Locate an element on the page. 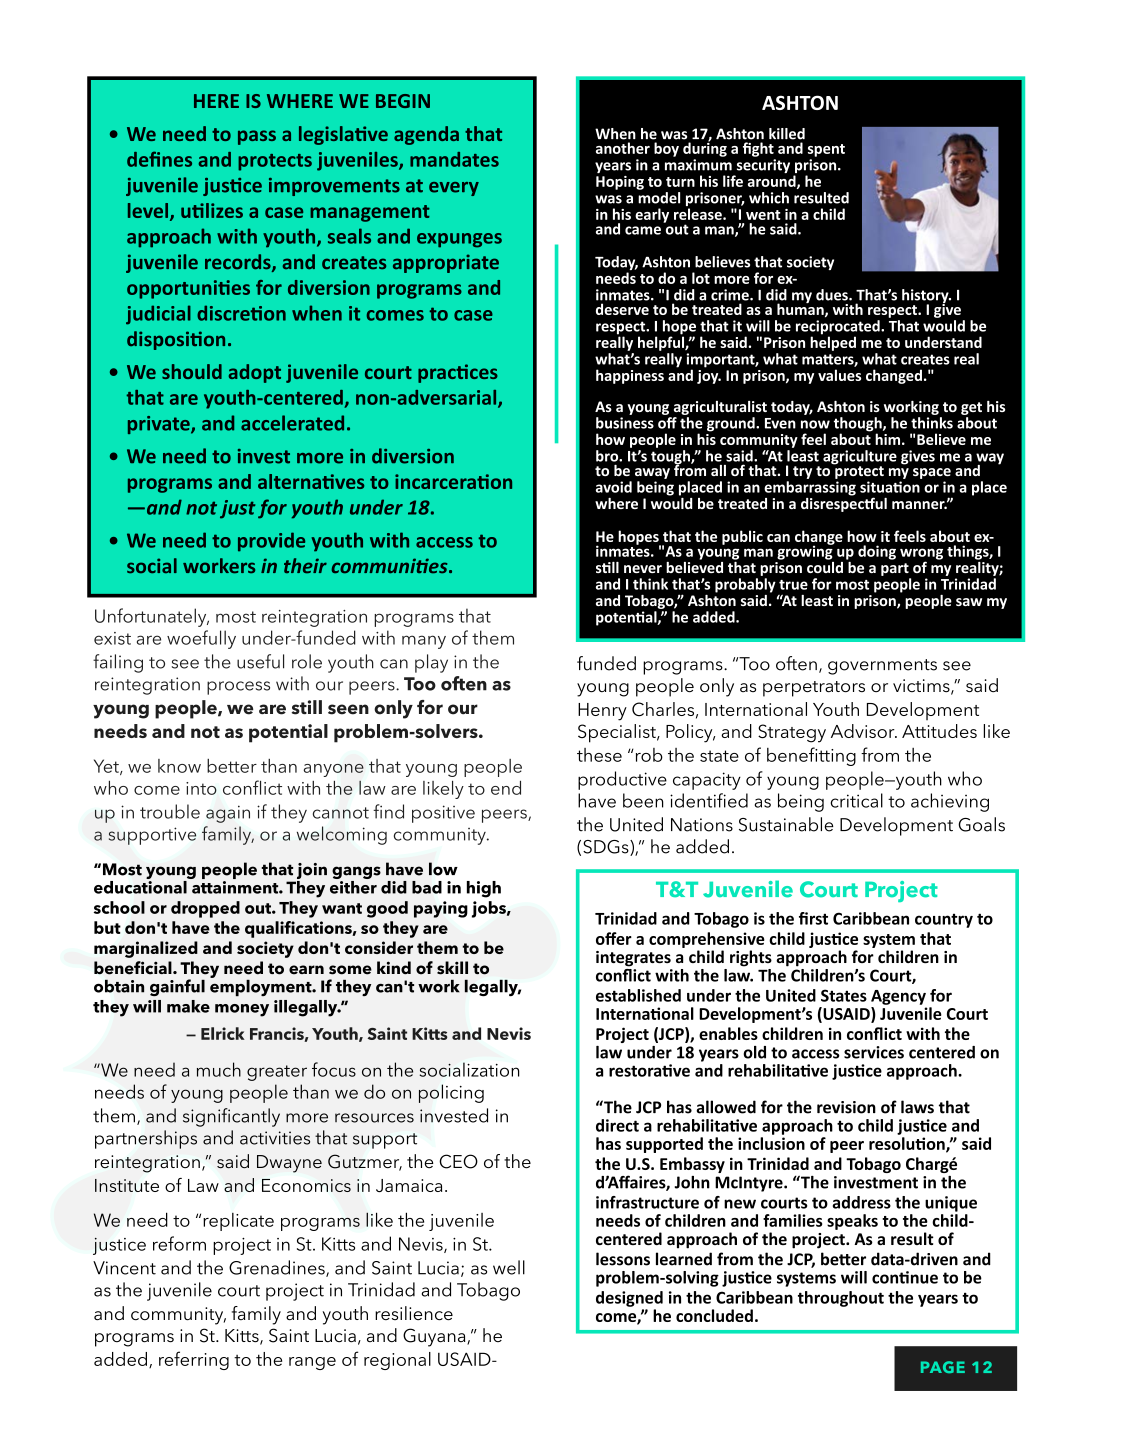  spent is located at coordinates (826, 150).
